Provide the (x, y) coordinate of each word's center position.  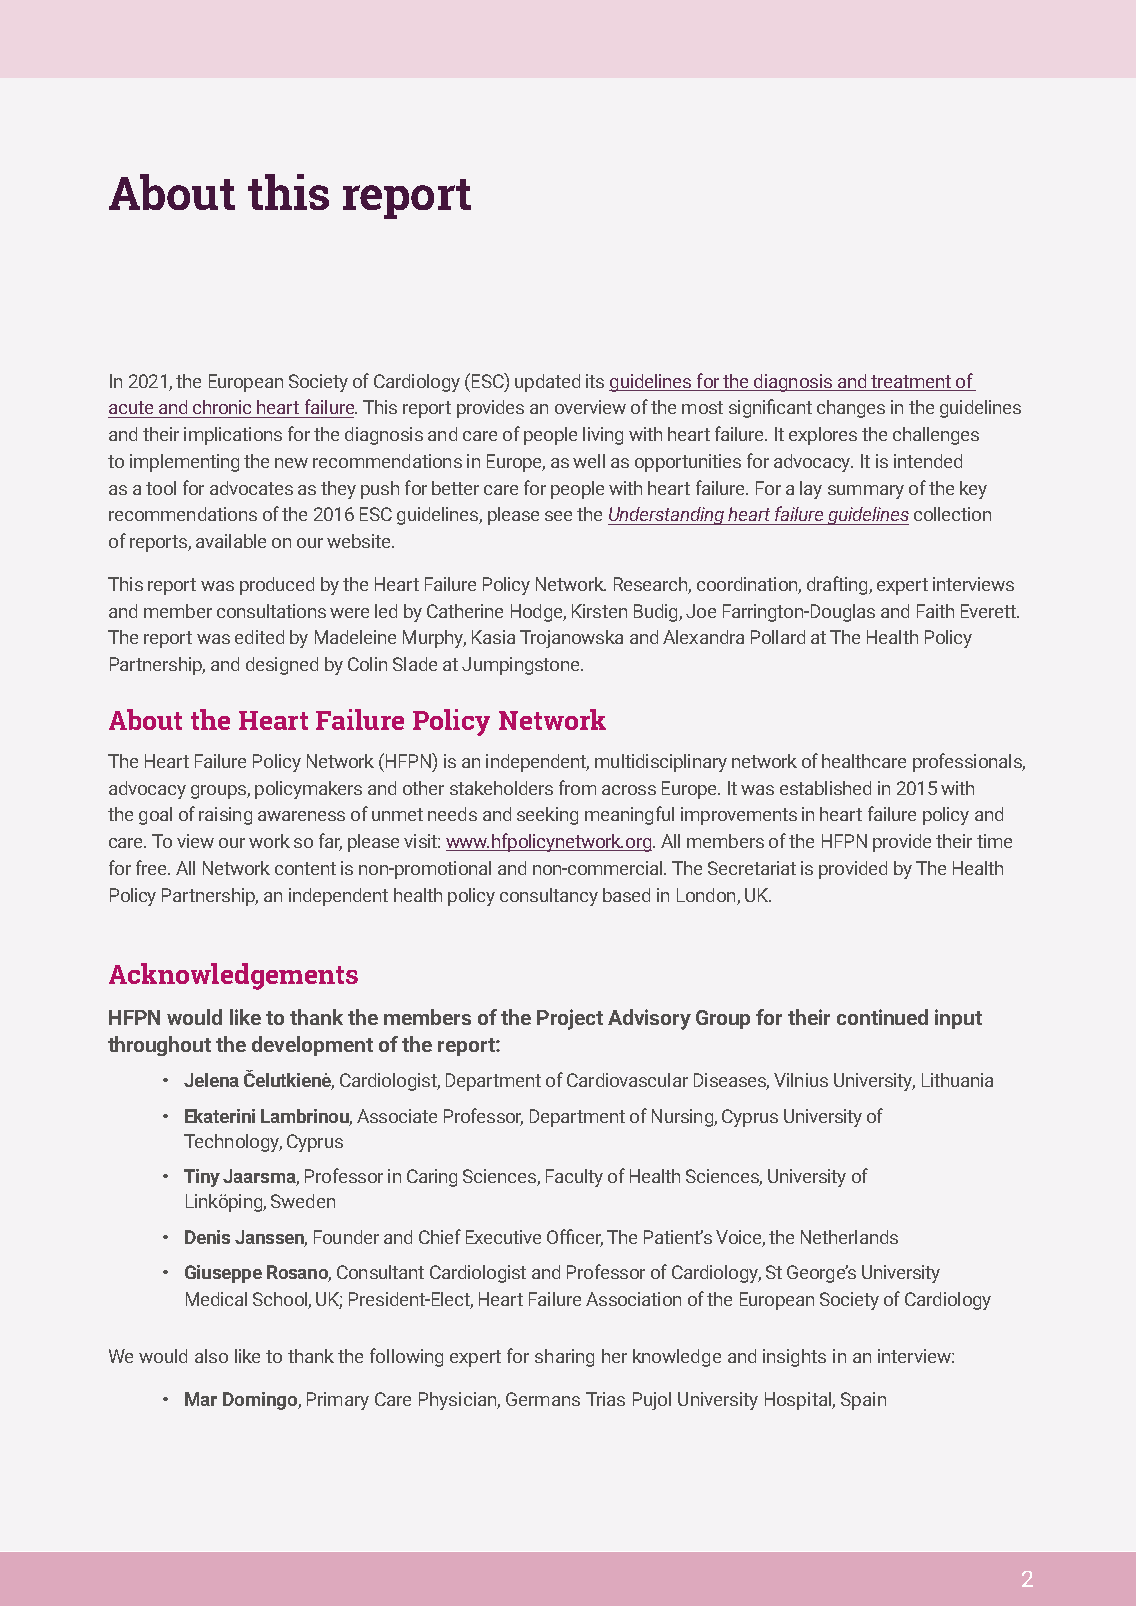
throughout (159, 1046)
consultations (271, 611)
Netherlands (849, 1237)
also (211, 1356)
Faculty (574, 1178)
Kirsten (599, 611)
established (825, 788)
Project (570, 1019)
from (577, 787)
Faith (935, 611)
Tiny (202, 1178)
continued (882, 1017)
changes (851, 409)
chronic (222, 407)
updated (547, 383)
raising (225, 816)
